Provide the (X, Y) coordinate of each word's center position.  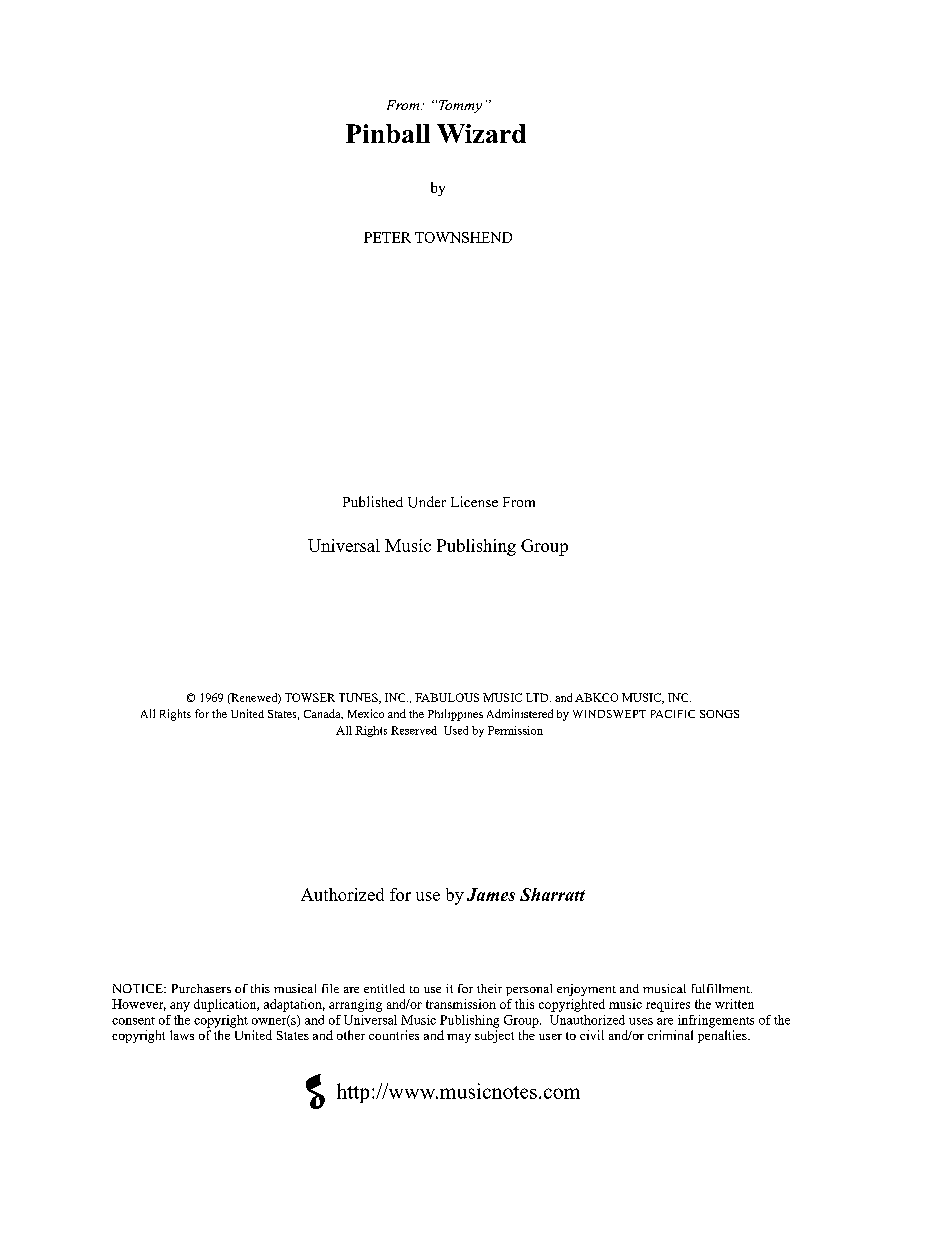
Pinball (388, 133)
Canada (323, 714)
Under (427, 502)
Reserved (414, 730)
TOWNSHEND (463, 237)
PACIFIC (673, 714)
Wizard (481, 133)
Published (373, 501)
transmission (461, 1004)
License (474, 501)
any (180, 1007)
